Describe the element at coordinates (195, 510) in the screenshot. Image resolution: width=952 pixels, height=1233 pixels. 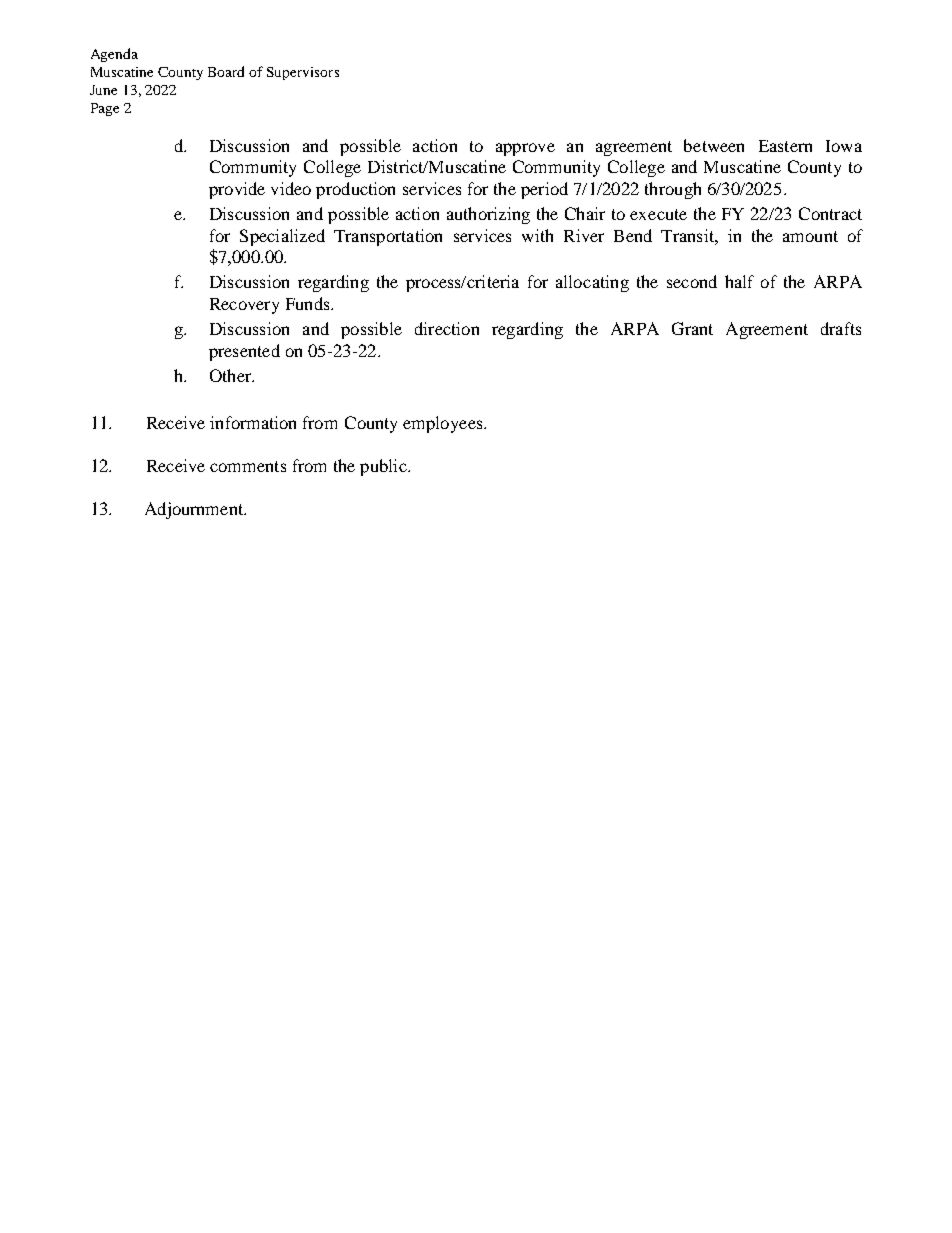
I see `Adjournment` at that location.
